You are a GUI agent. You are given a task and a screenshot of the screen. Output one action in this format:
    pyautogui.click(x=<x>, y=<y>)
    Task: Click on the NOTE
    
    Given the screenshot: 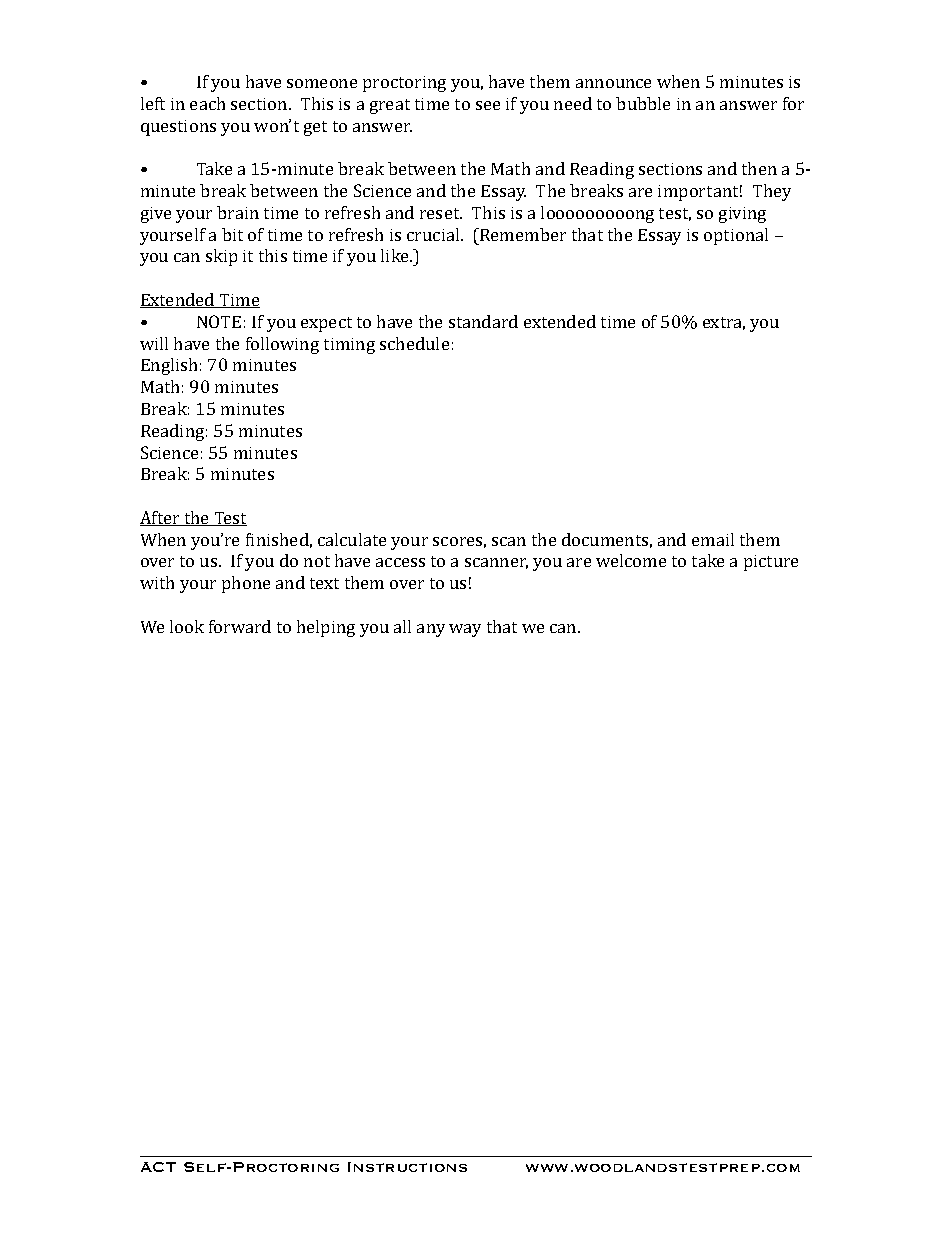 What is the action you would take?
    pyautogui.click(x=219, y=321)
